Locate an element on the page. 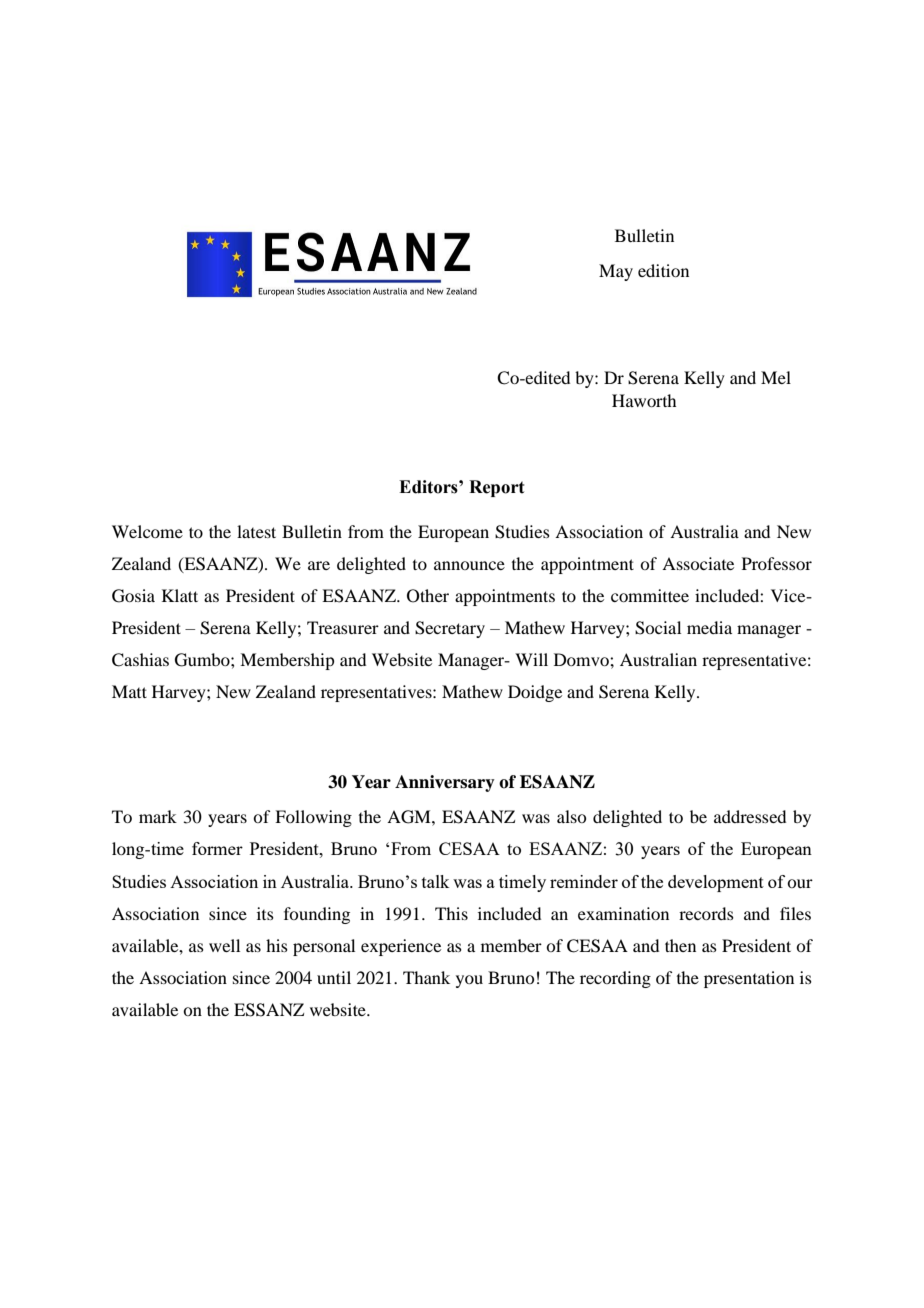 The width and height of the page is (924, 1308). Treasurer is located at coordinates (343, 627).
